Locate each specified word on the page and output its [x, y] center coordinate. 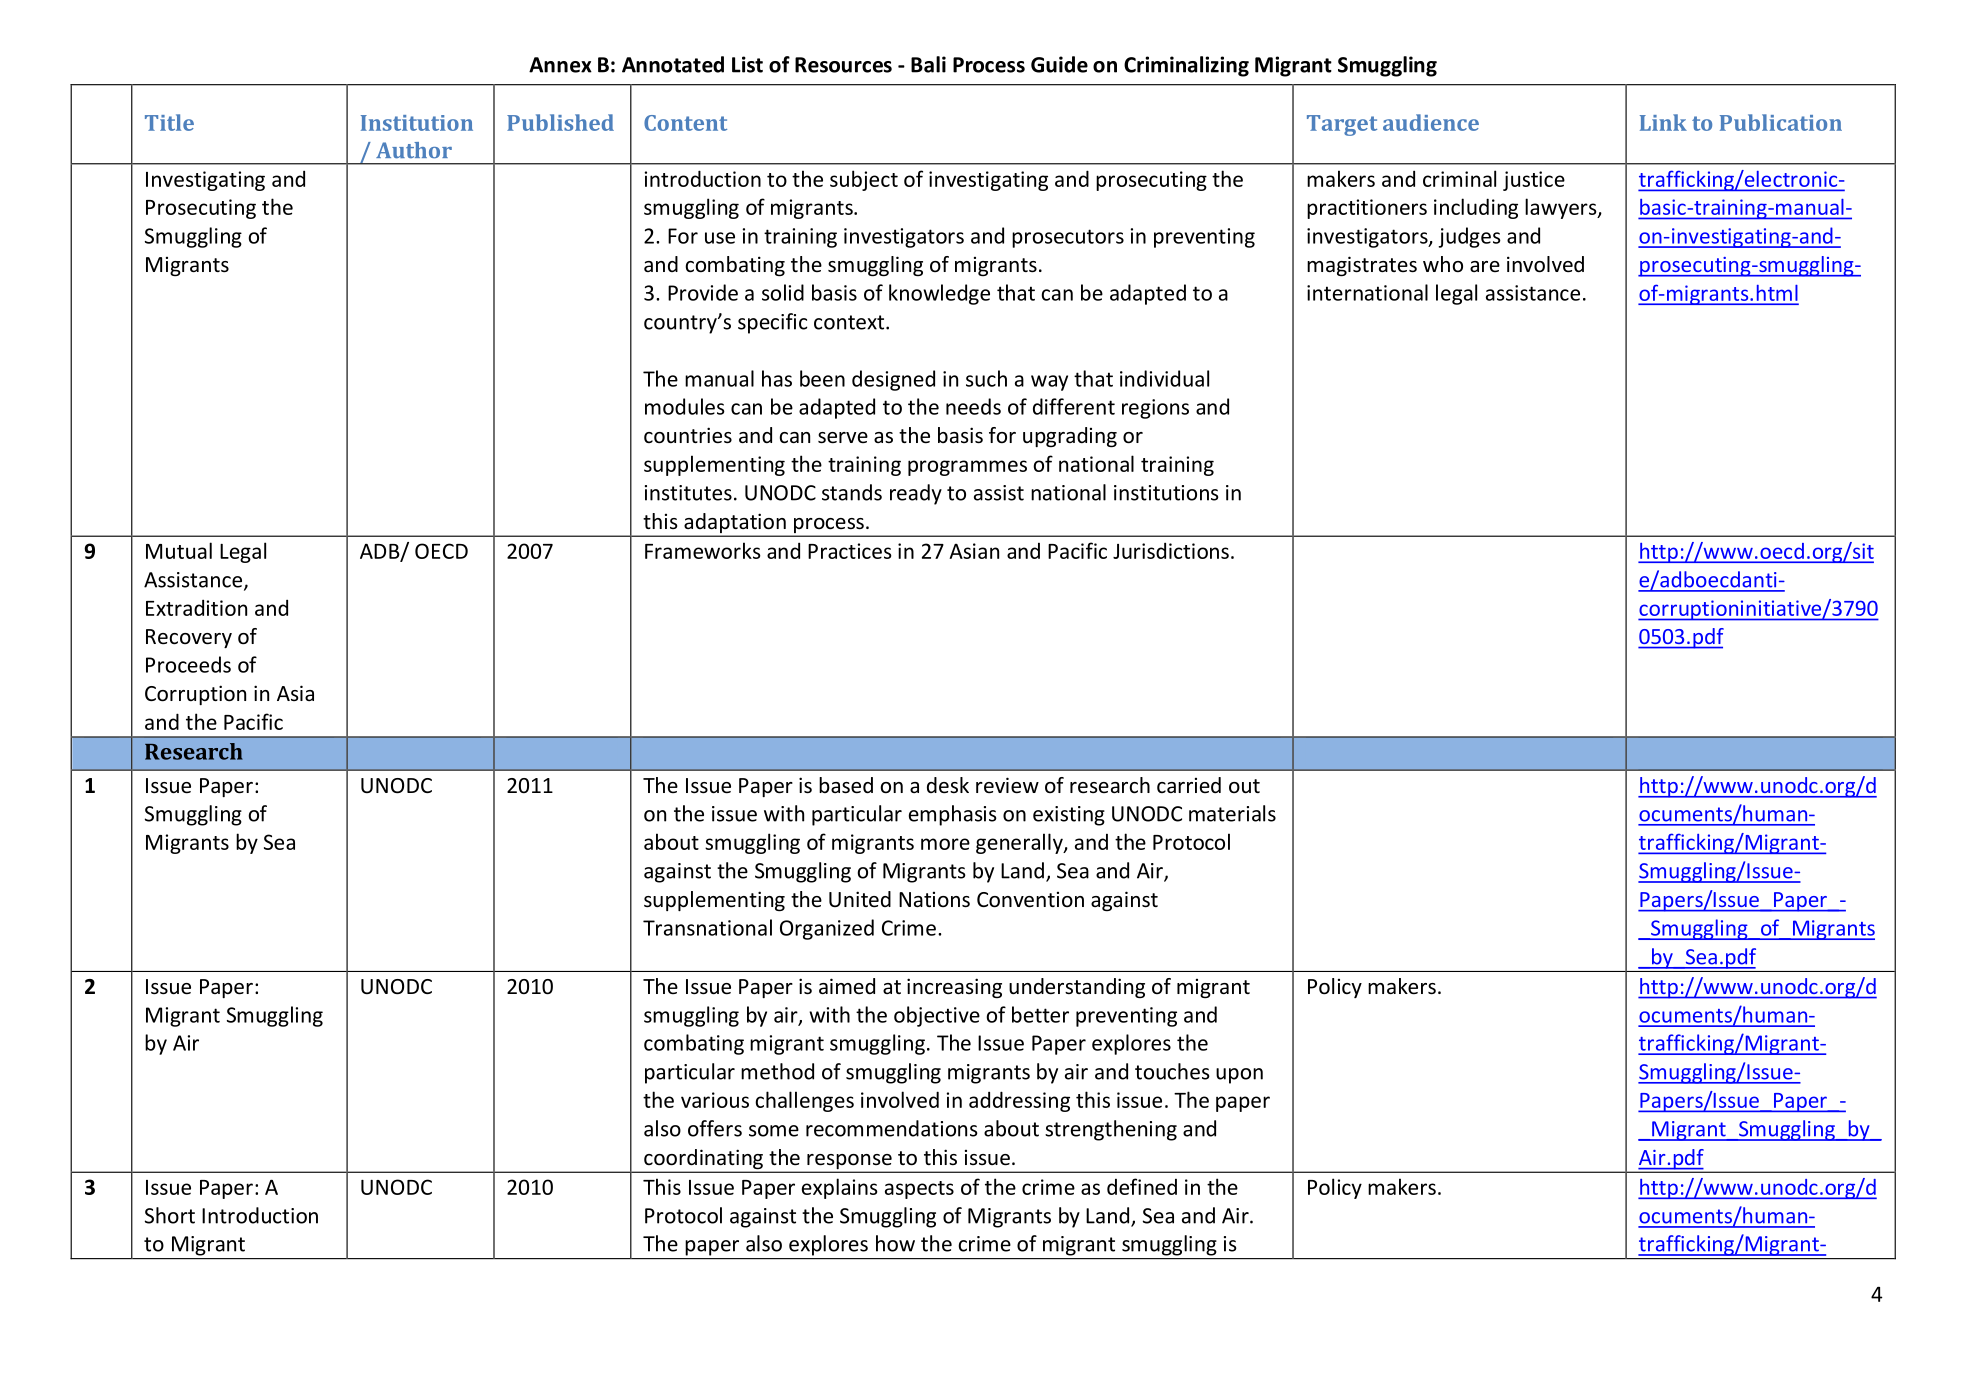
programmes [967, 468]
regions [1155, 409]
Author [414, 150]
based [846, 785]
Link [1663, 122]
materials [1232, 813]
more [945, 844]
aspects [919, 1190]
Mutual [179, 550]
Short [170, 1215]
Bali [928, 64]
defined [1142, 1186]
